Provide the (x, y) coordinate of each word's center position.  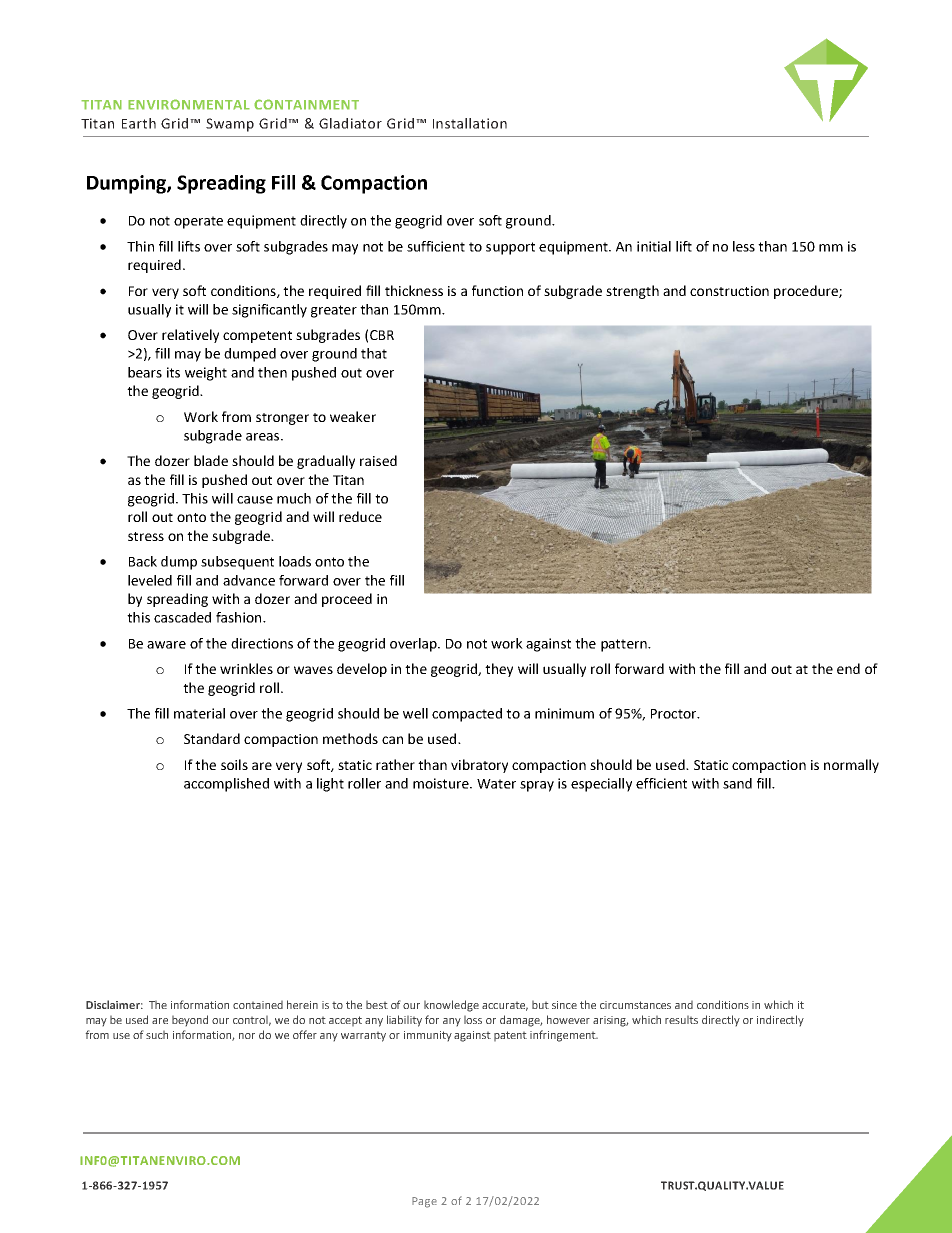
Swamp (230, 125)
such (157, 1035)
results (681, 1020)
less (744, 246)
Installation (470, 123)
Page (424, 1202)
